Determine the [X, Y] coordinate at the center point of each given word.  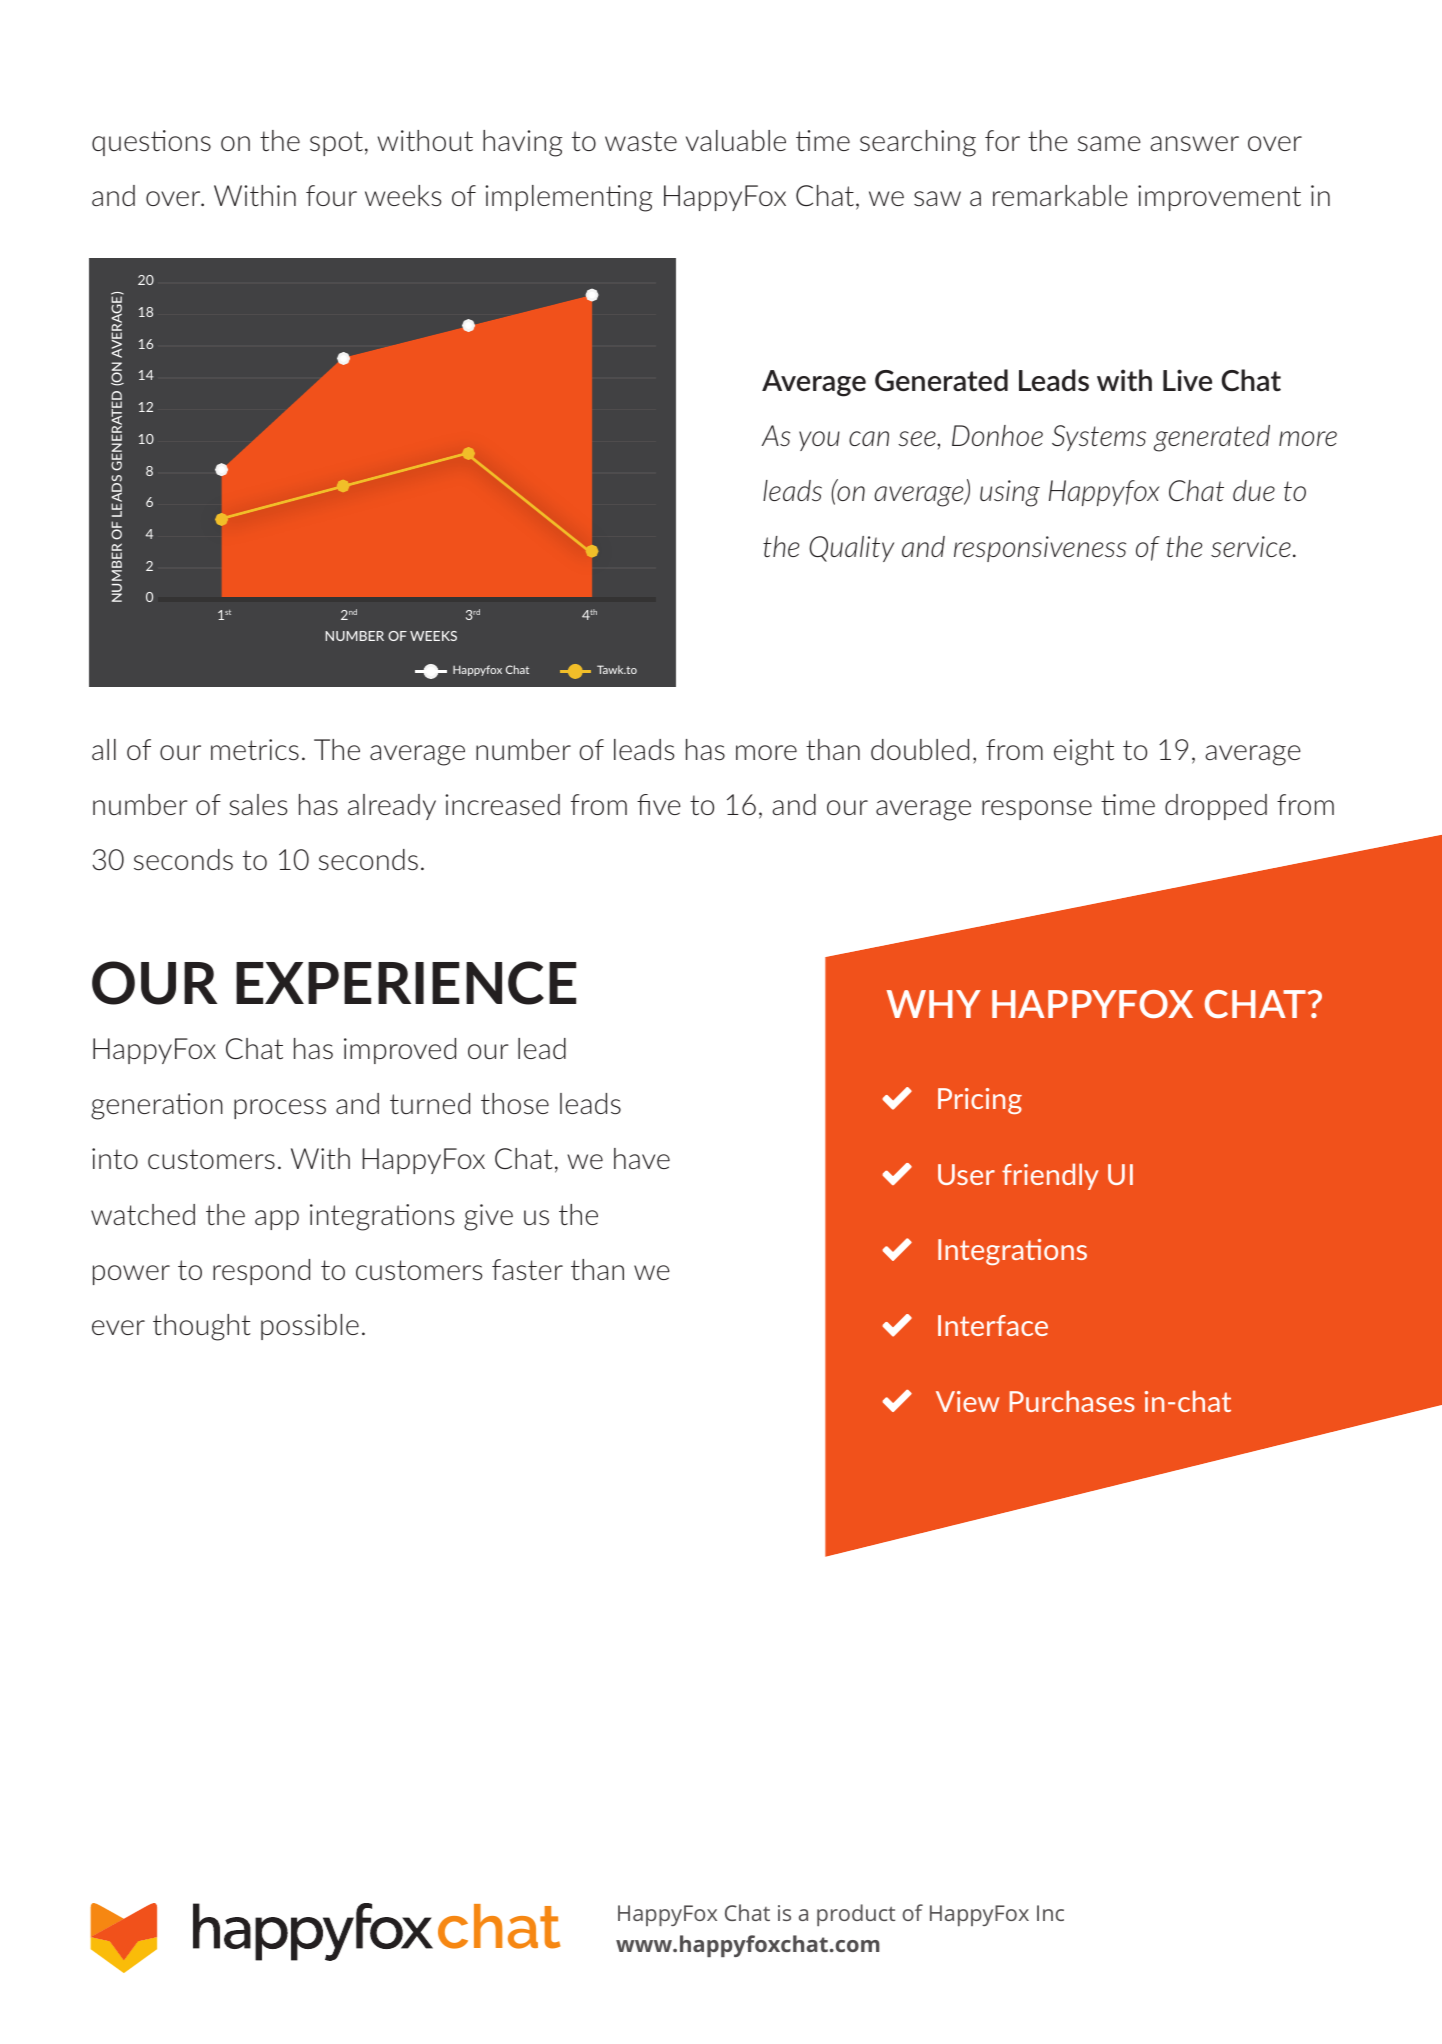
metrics [255, 749]
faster [527, 1269]
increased [502, 804]
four [331, 195]
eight [1084, 752]
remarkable [1060, 195]
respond [261, 1272]
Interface [993, 1325]
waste [641, 141]
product [856, 1915]
